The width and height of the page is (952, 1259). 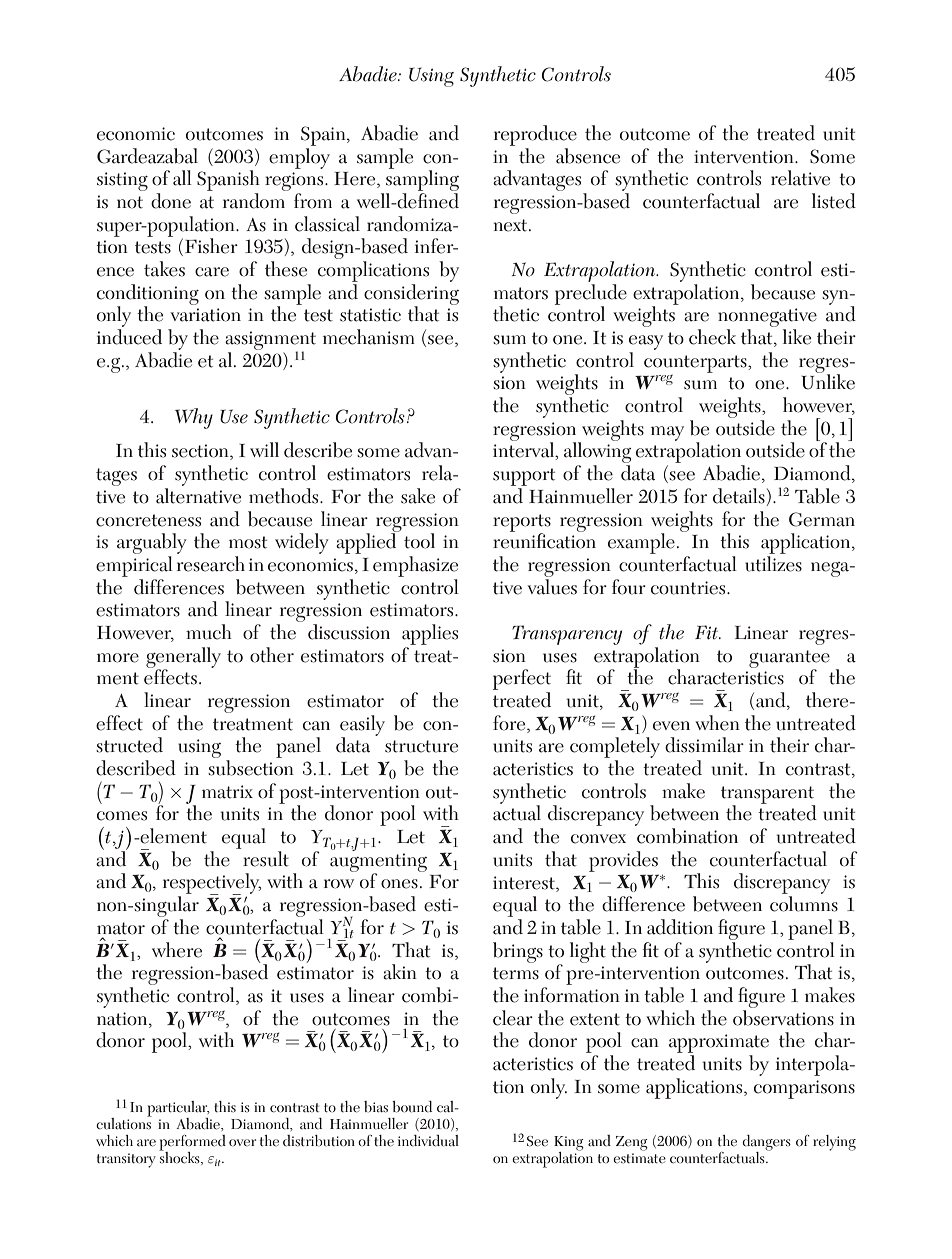 What do you see at coordinates (525, 450) in the page?
I see `interval` at bounding box center [525, 450].
